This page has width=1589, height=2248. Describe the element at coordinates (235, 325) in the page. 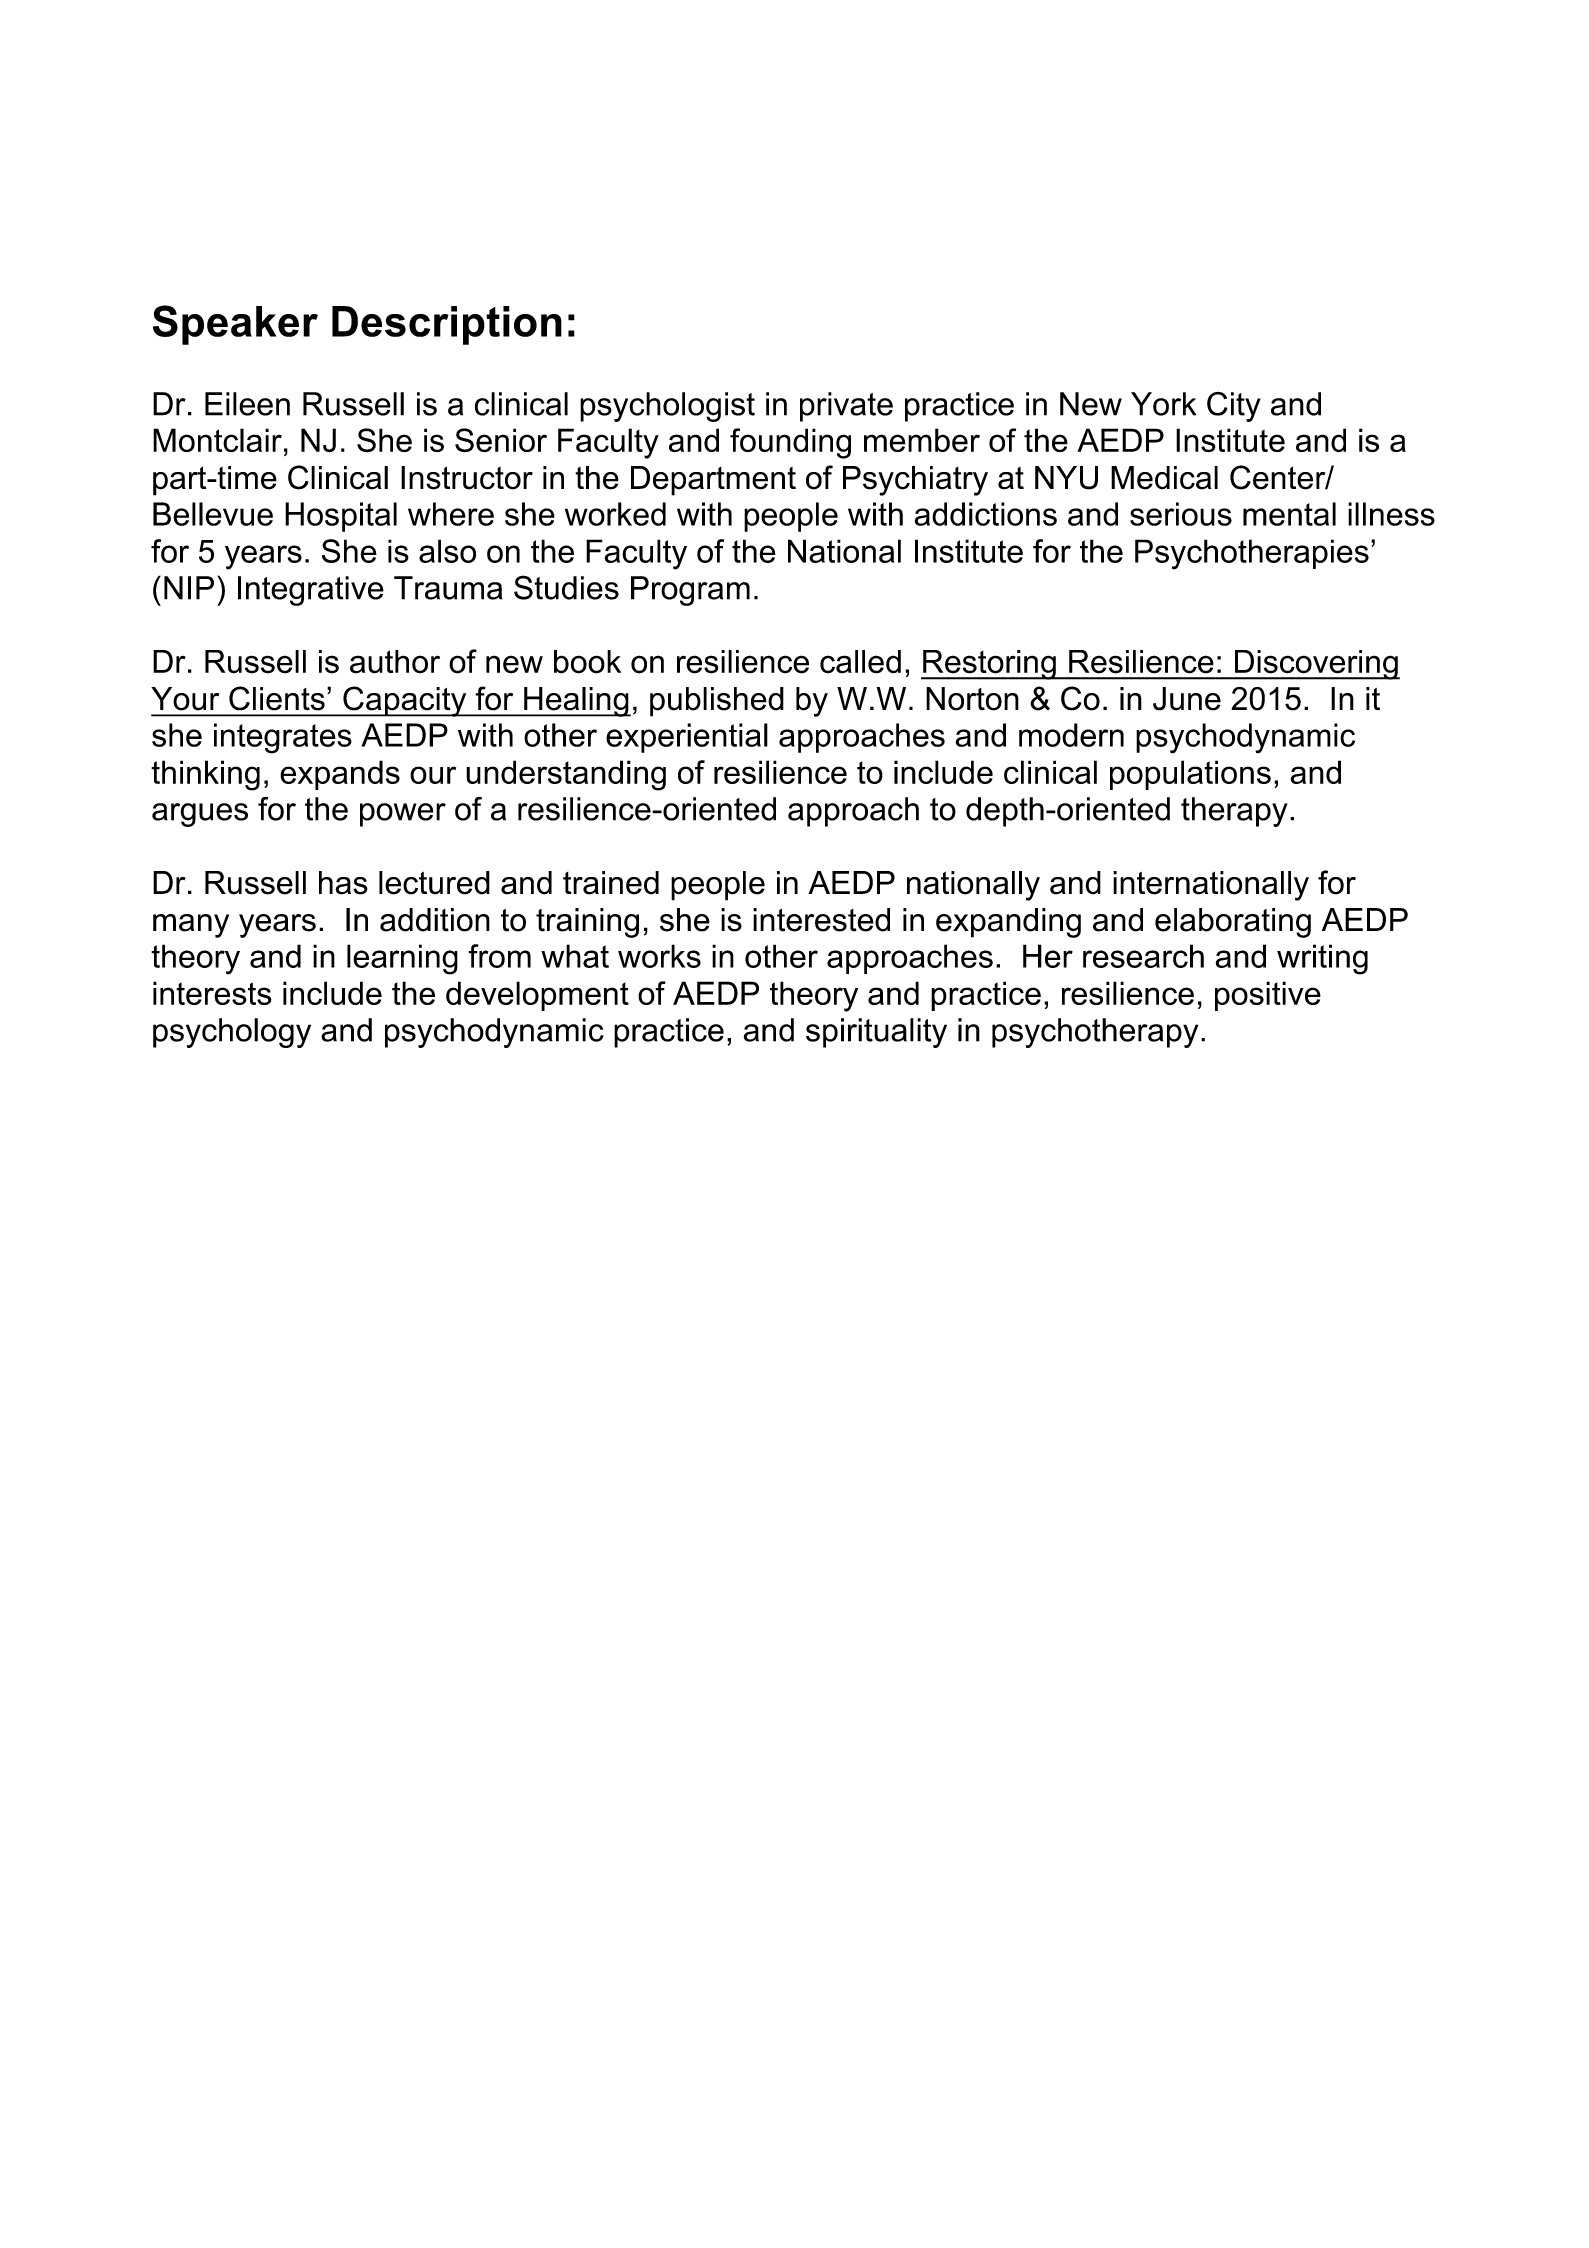

I see `Speaker` at that location.
